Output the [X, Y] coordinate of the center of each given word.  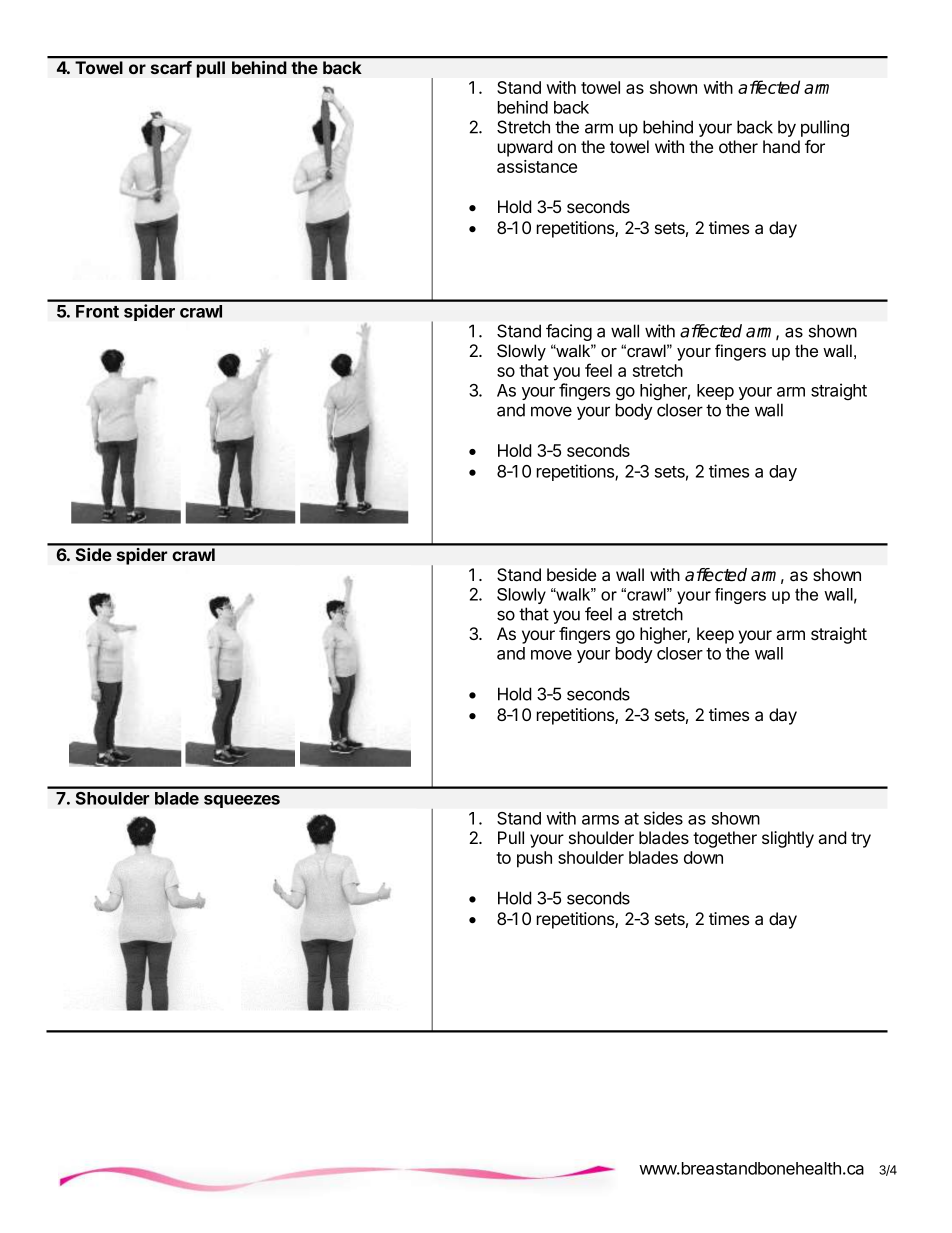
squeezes [242, 801]
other [738, 146]
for [815, 146]
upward [525, 148]
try [861, 840]
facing [569, 332]
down [703, 857]
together [725, 839]
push [534, 859]
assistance [537, 166]
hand [781, 147]
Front [97, 311]
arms [600, 820]
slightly [788, 839]
